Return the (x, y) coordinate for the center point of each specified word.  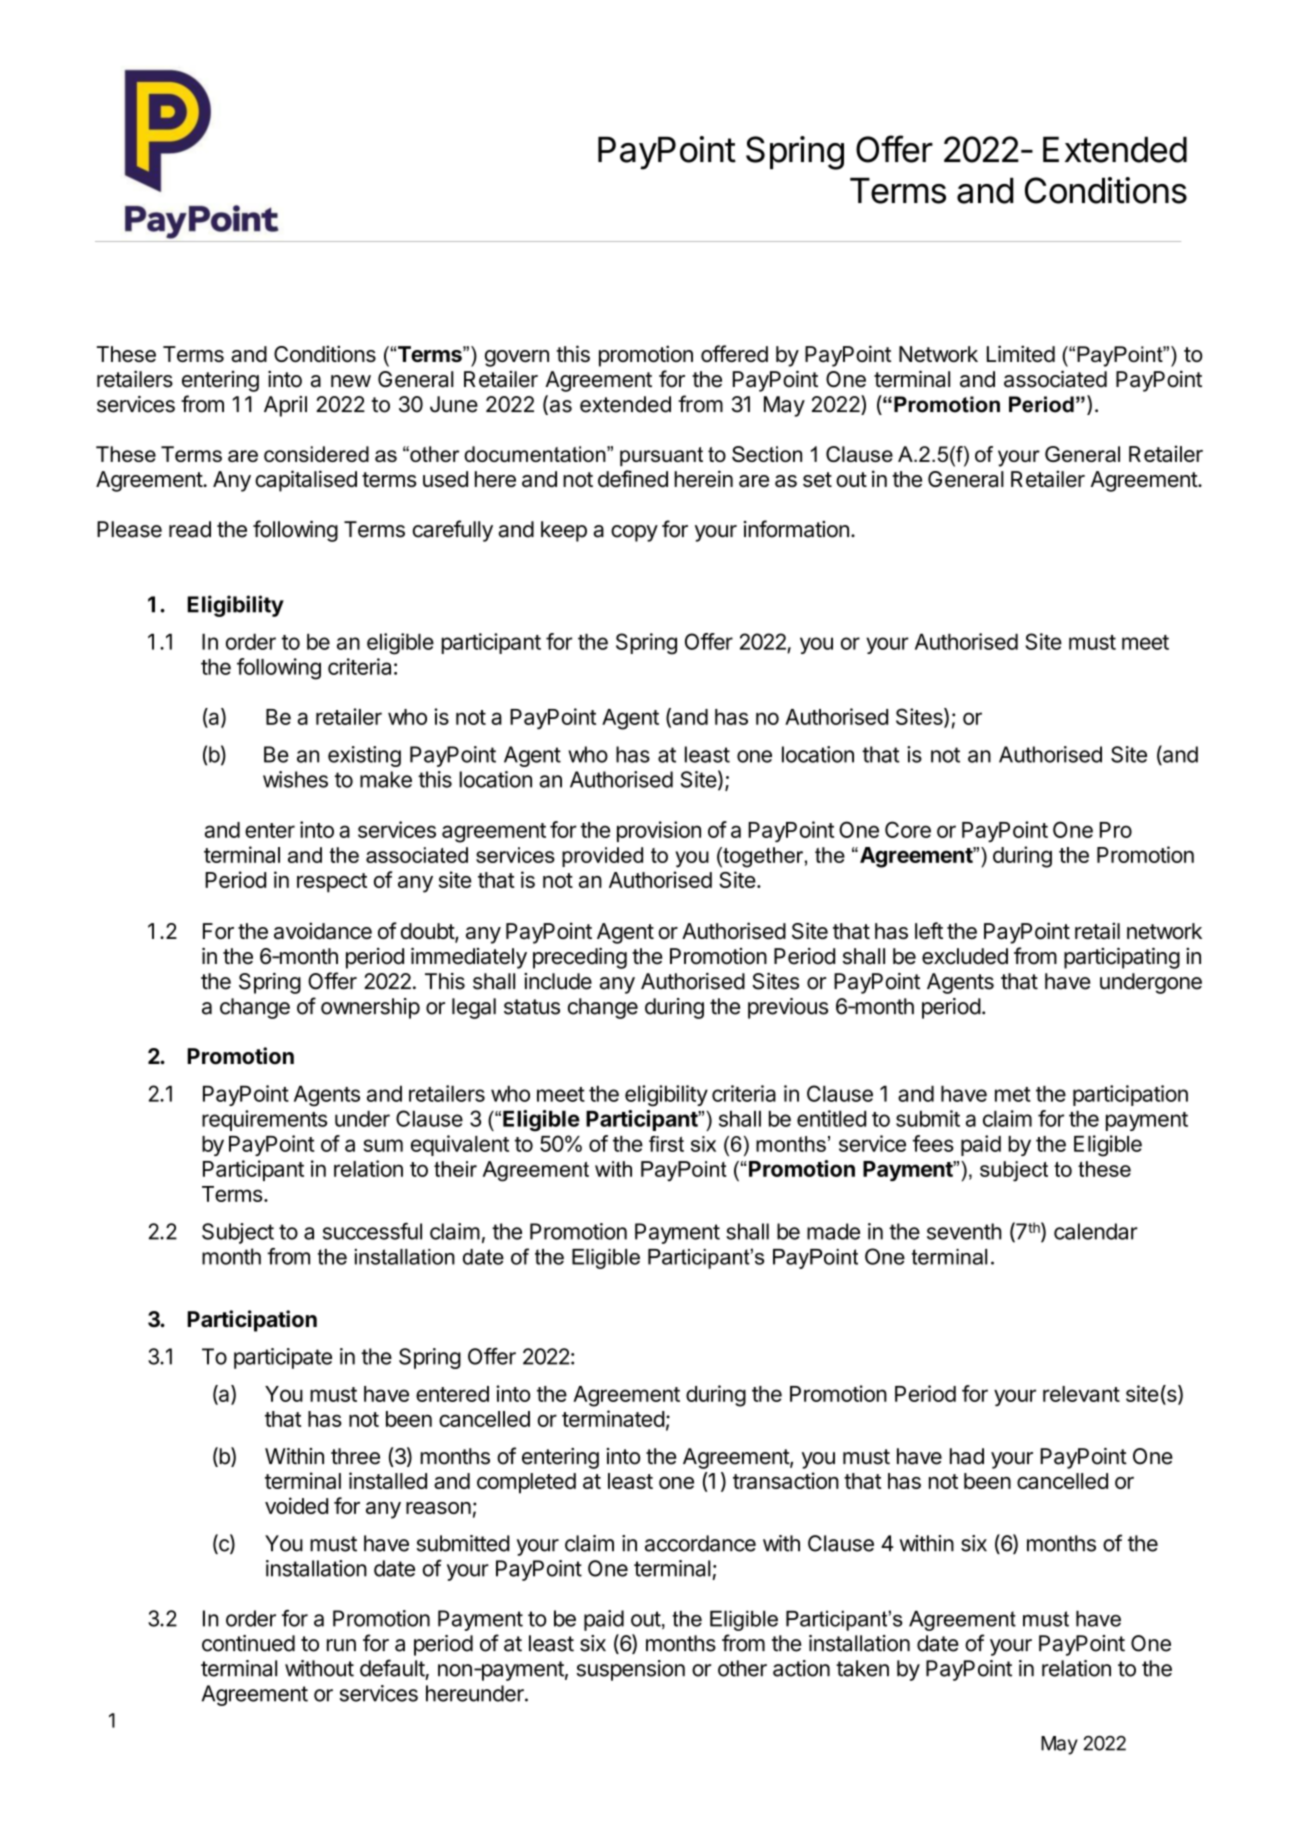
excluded (965, 956)
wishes (295, 779)
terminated (613, 1418)
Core (908, 829)
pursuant (661, 456)
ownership (370, 1008)
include (558, 981)
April (285, 406)
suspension (631, 1670)
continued (248, 1643)
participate (283, 1358)
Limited (1021, 353)
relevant (1081, 1394)
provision (659, 831)
